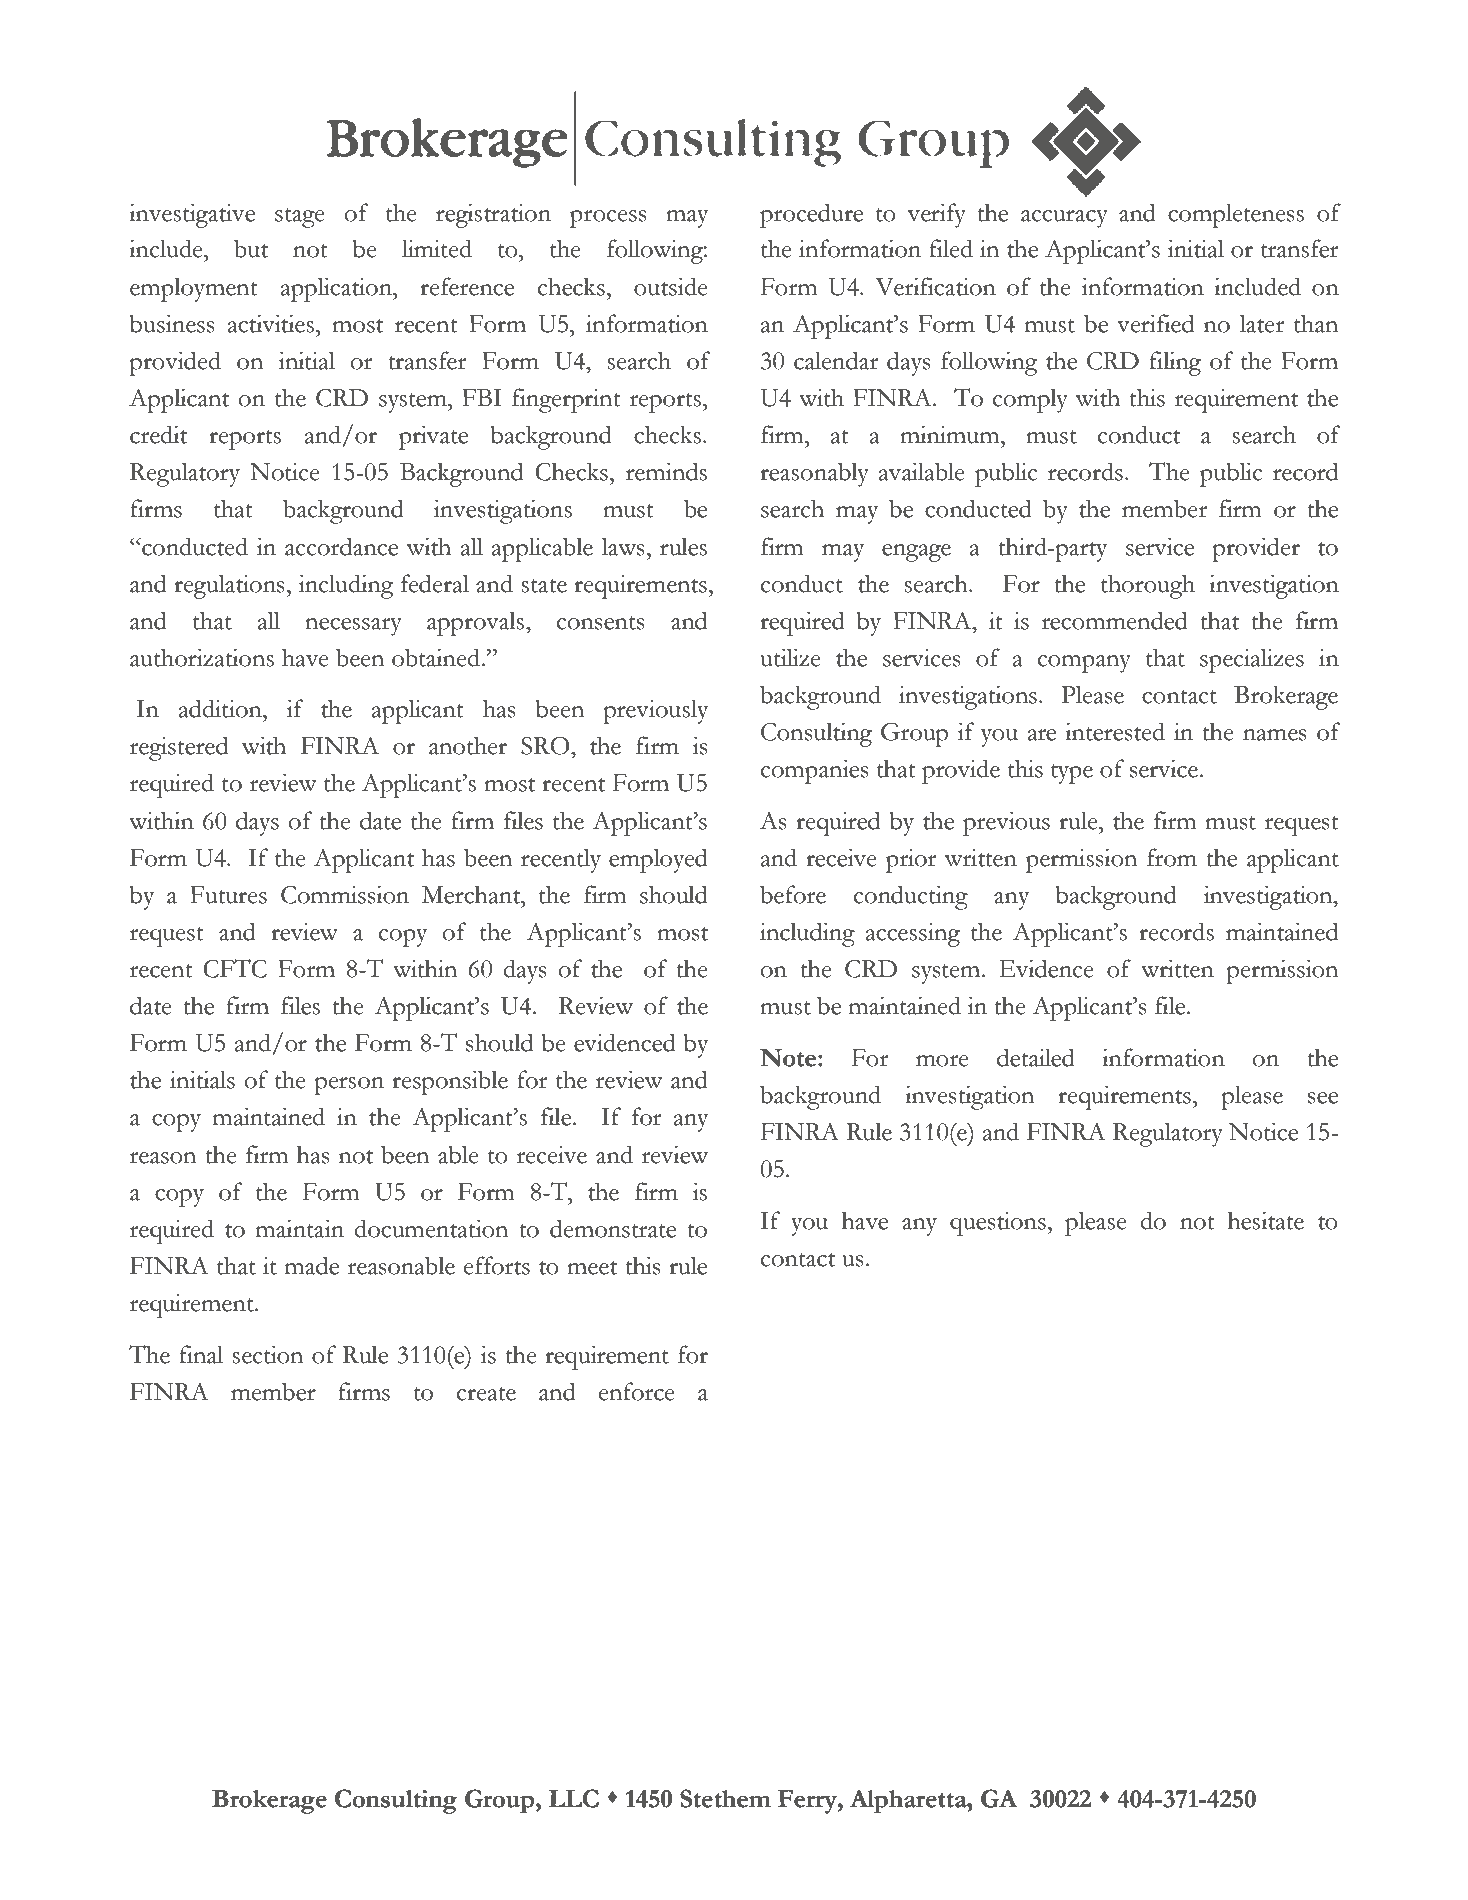 This screenshot has height=1900, width=1468. I want to click on enforce, so click(637, 1391).
